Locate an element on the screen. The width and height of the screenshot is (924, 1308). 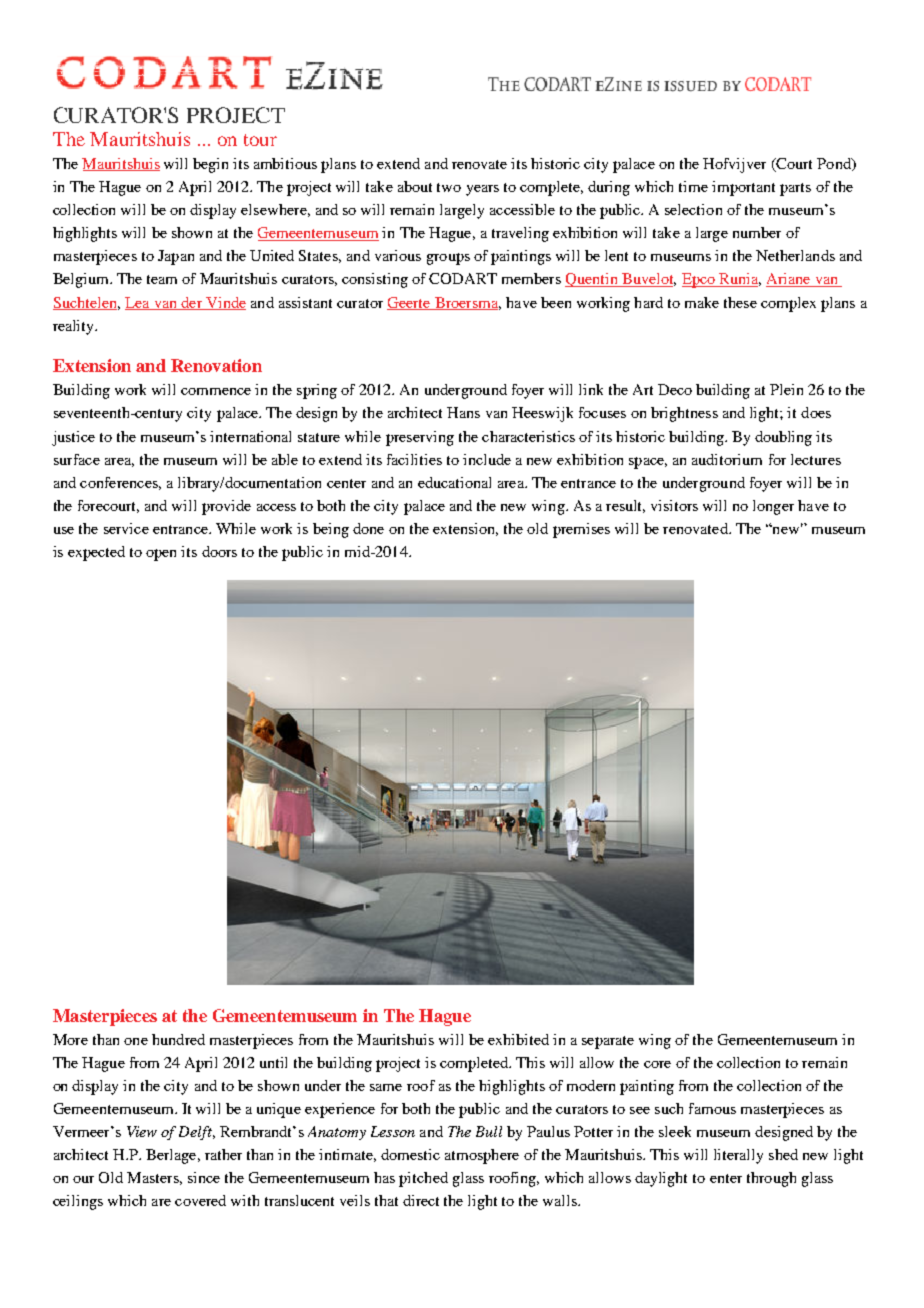
longer is located at coordinates (773, 507).
